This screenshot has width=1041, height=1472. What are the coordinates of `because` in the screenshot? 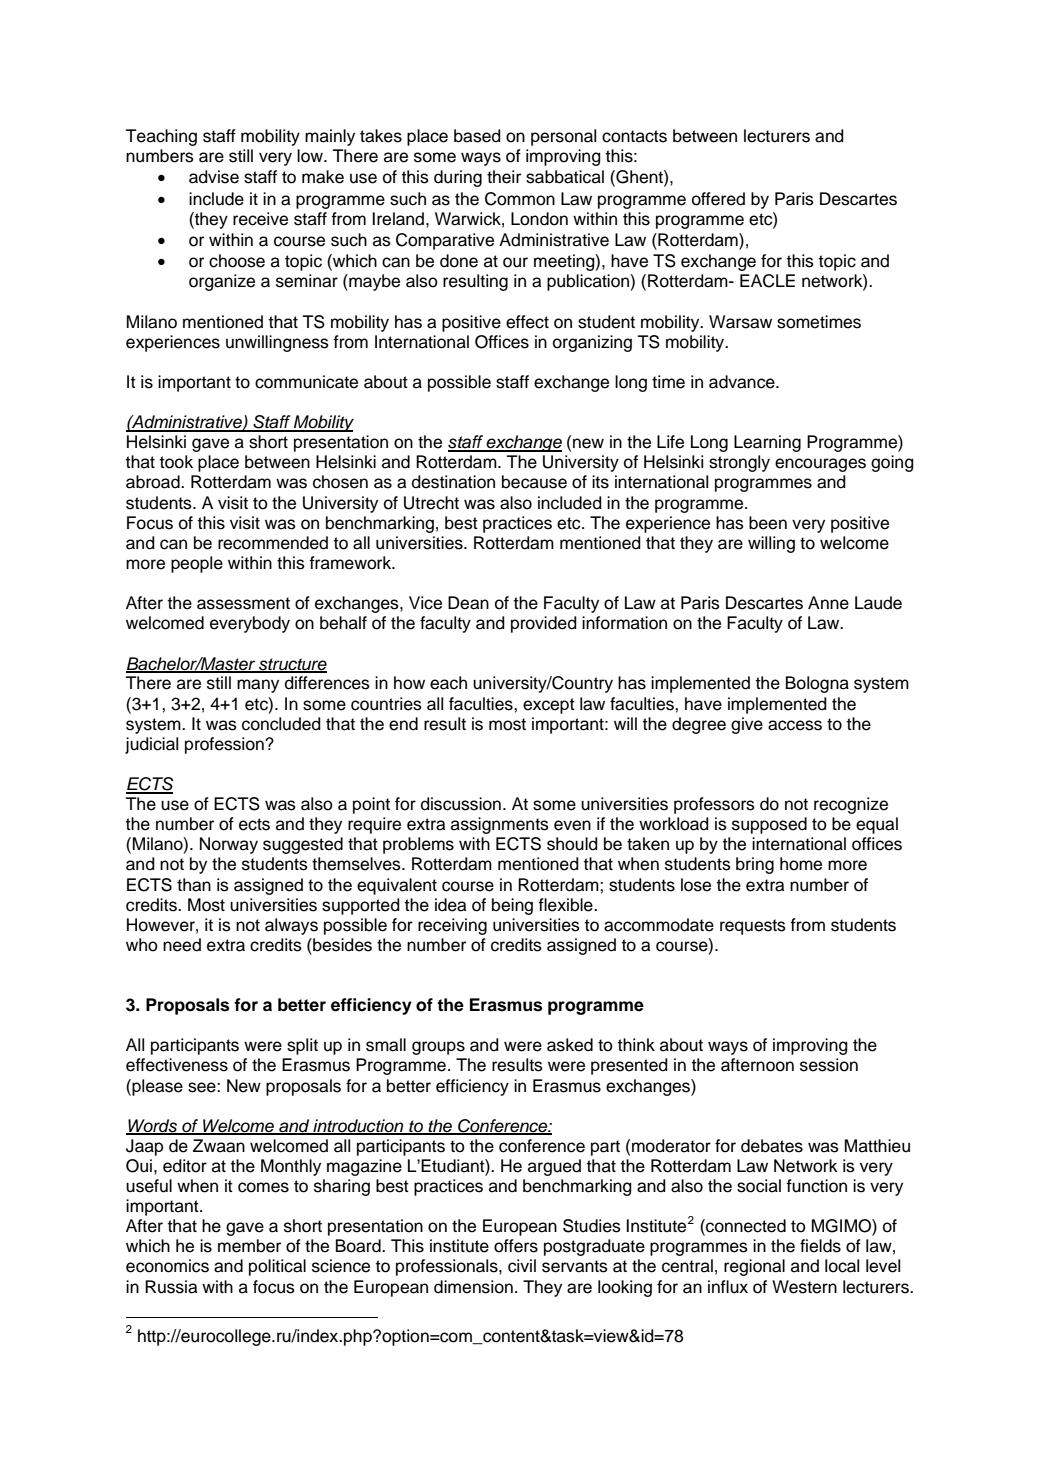 It's located at (534, 482).
